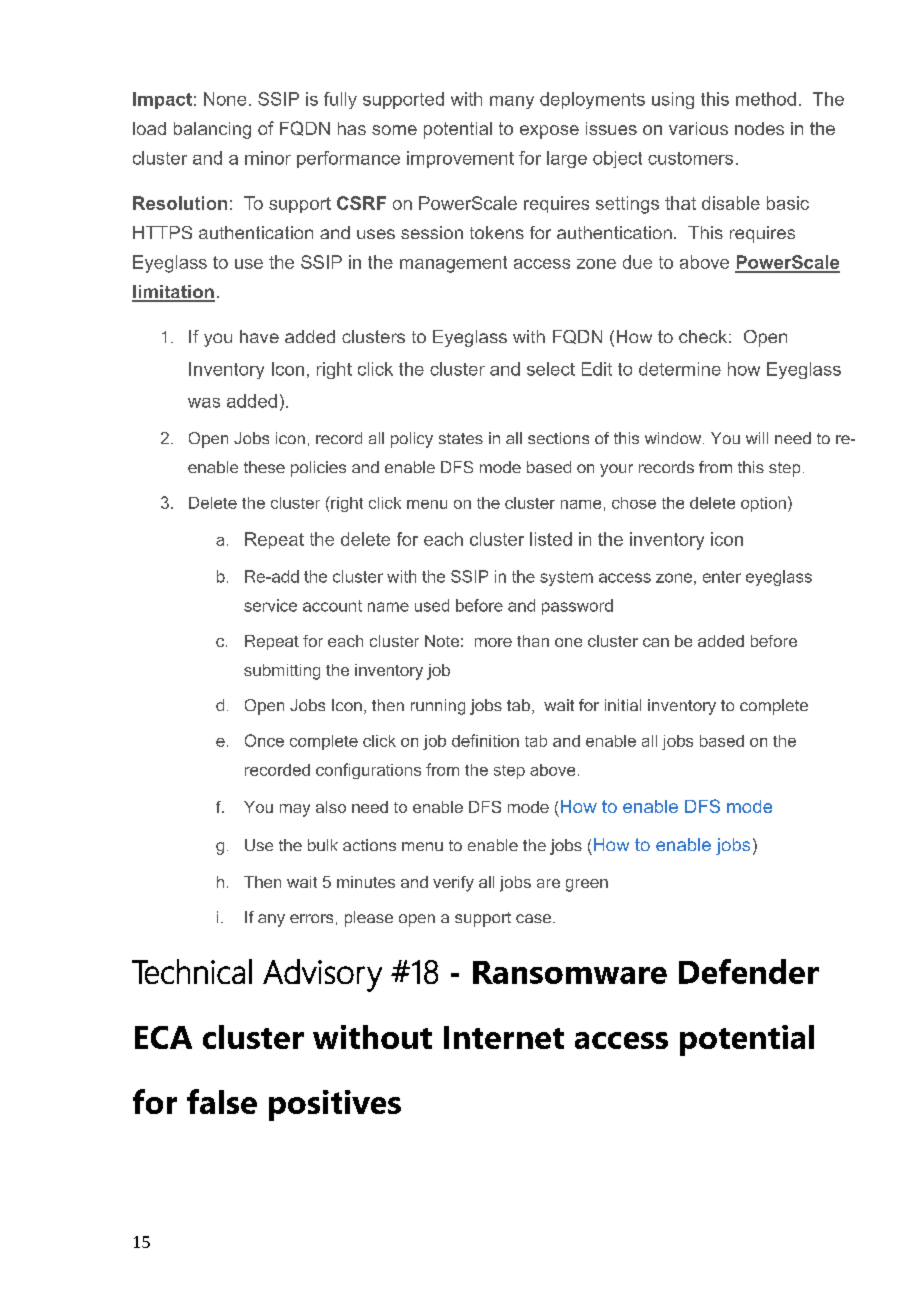 The height and width of the screenshot is (1308, 924). What do you see at coordinates (674, 438) in the screenshot?
I see `window` at bounding box center [674, 438].
